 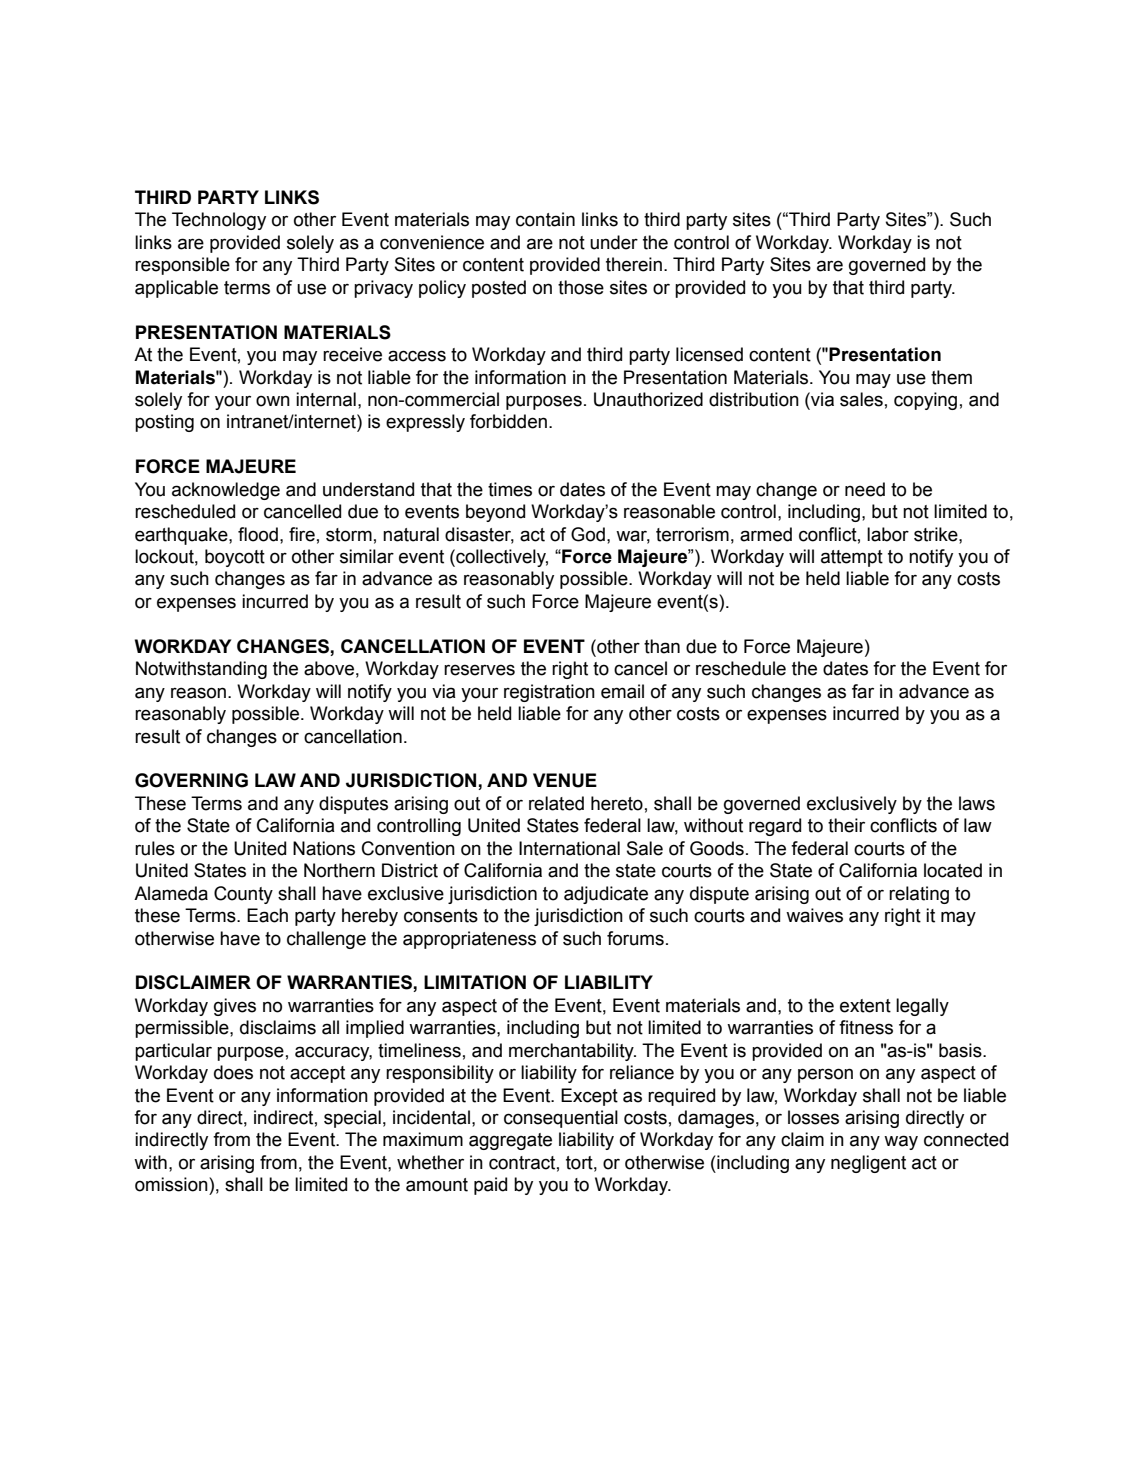 What do you see at coordinates (219, 221) in the page?
I see `Technology` at bounding box center [219, 221].
